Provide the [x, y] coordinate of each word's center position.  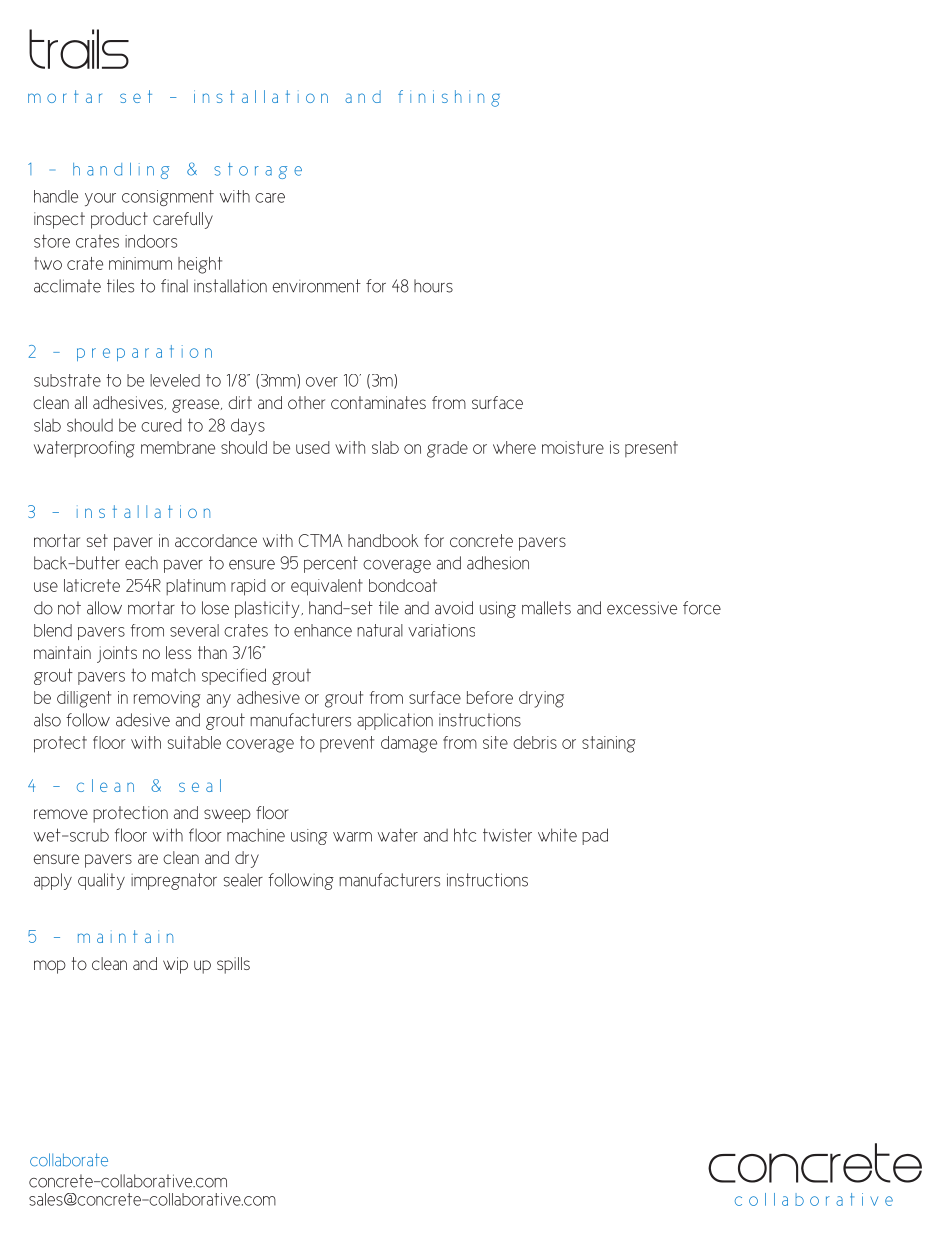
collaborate [69, 1160]
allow [104, 608]
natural [380, 630]
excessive [642, 608]
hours [433, 286]
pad [595, 836]
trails [79, 49]
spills [233, 965]
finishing [449, 98]
